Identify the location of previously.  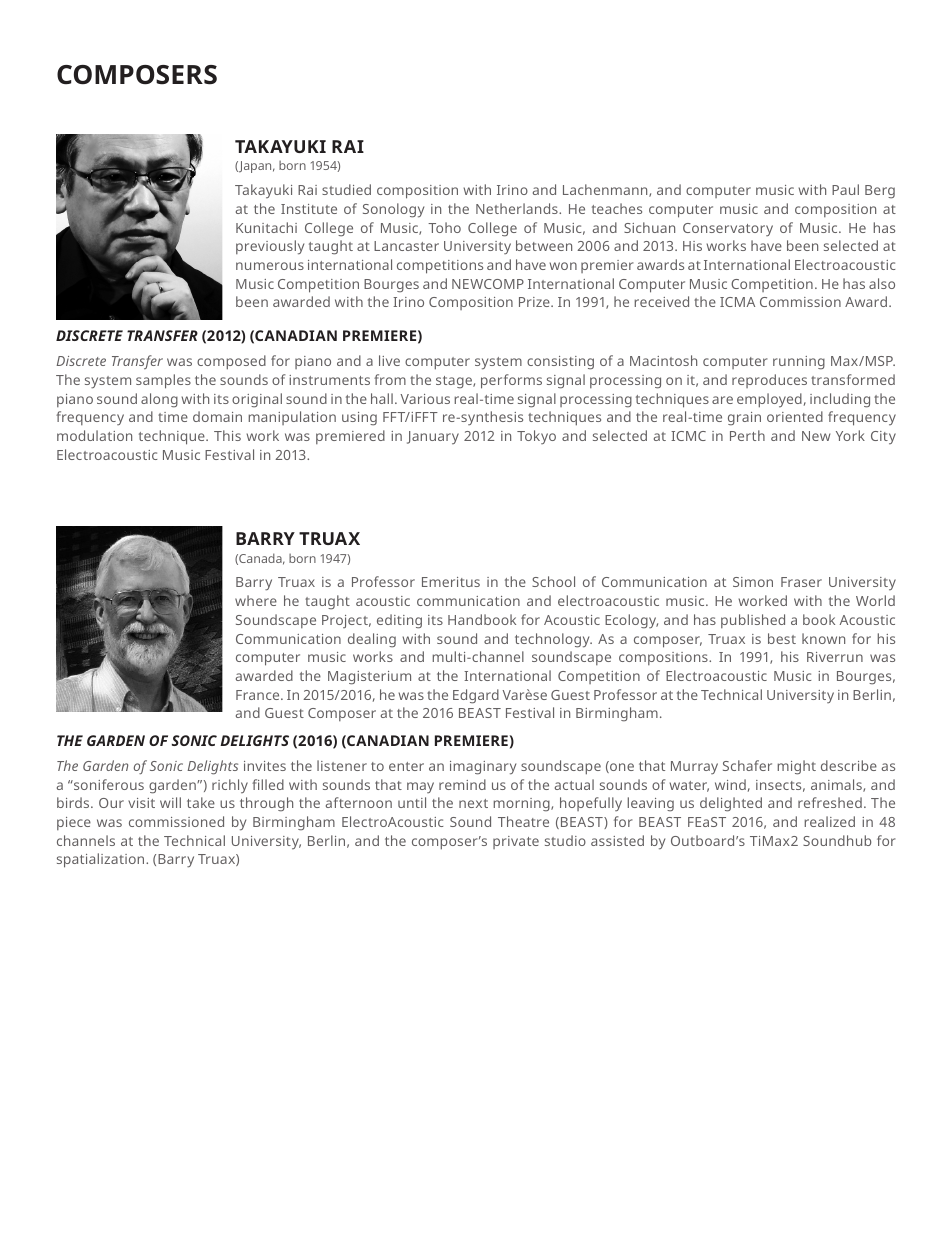
(270, 247).
